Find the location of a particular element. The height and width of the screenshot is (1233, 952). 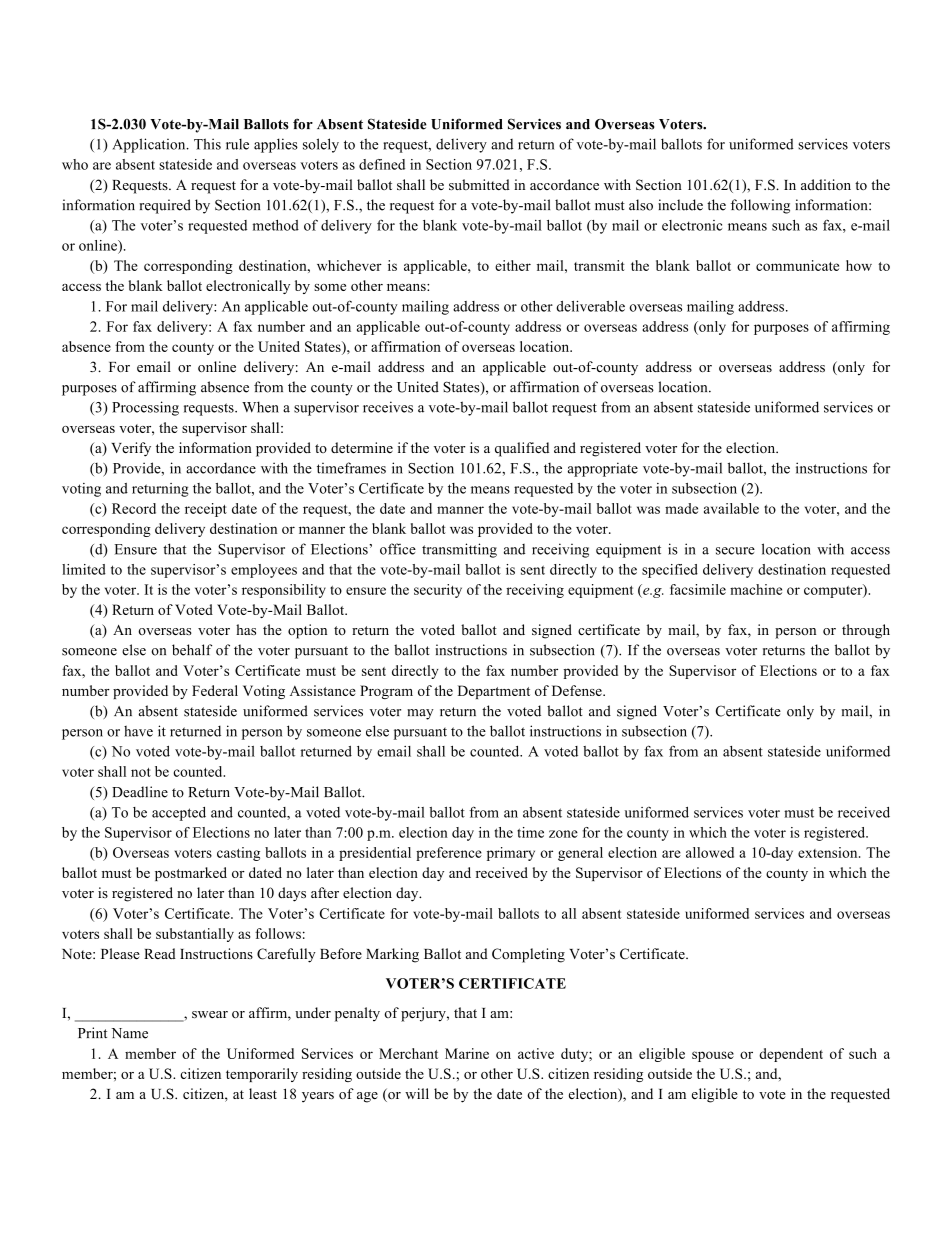

behalf is located at coordinates (192, 650).
